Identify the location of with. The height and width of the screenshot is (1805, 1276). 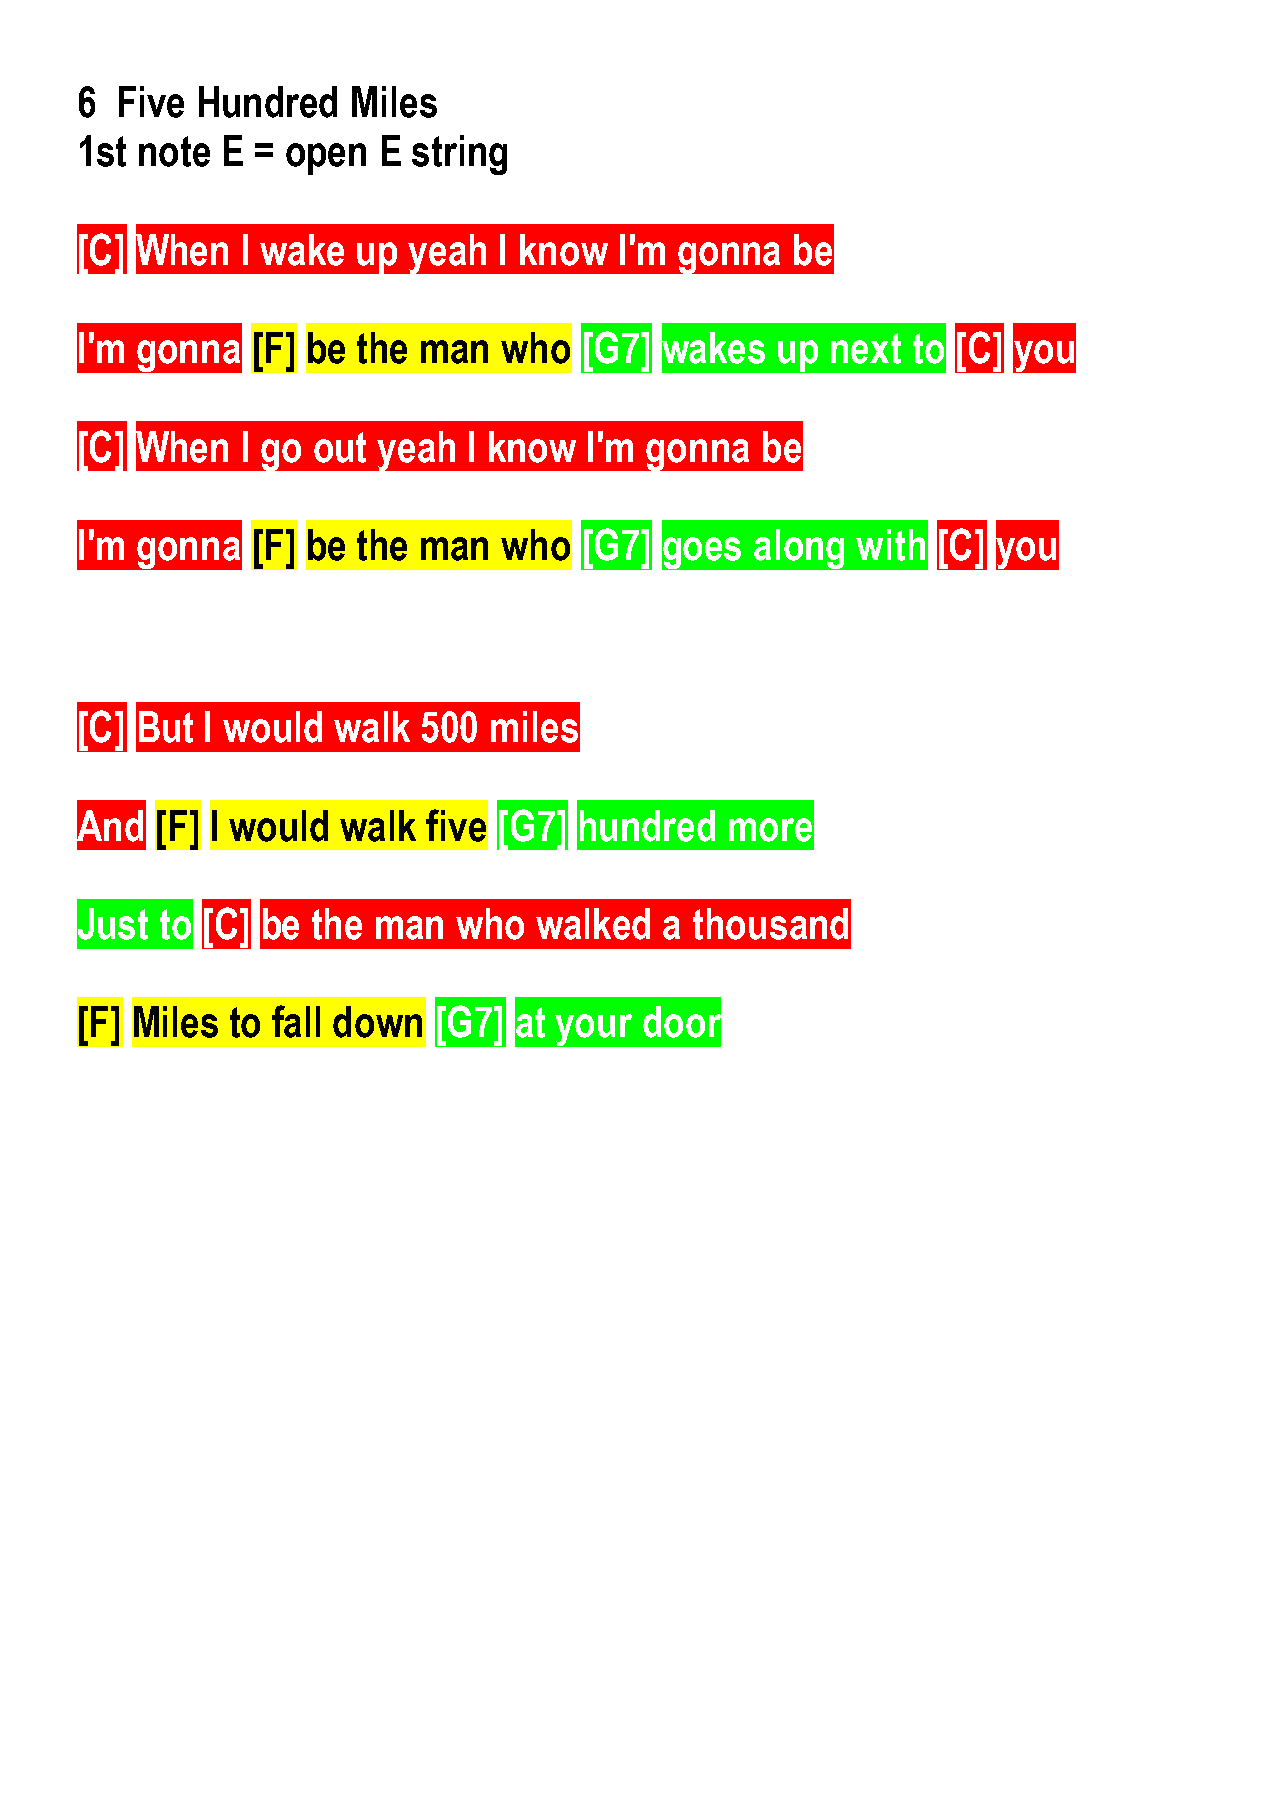
(890, 545).
